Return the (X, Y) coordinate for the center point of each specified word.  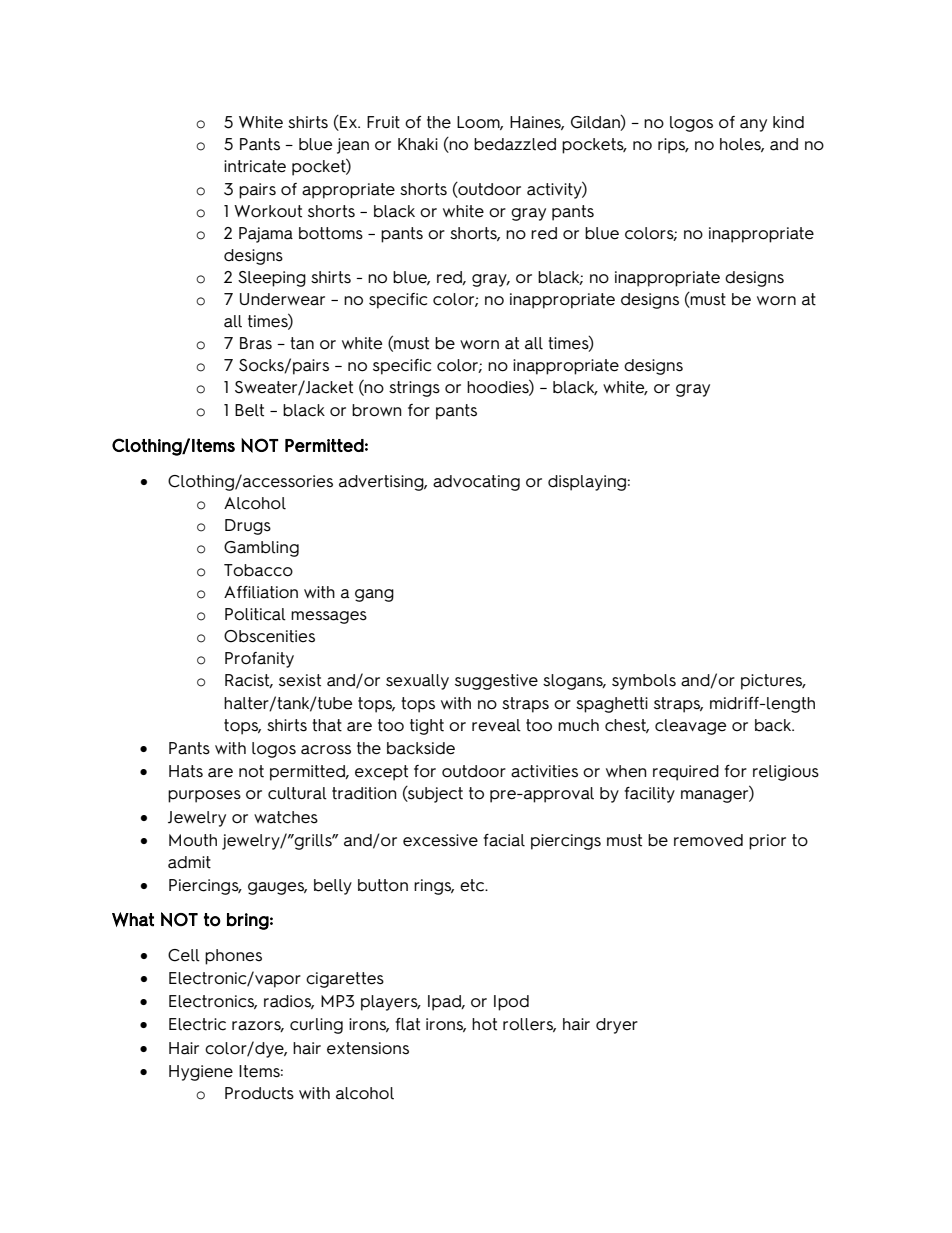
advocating (476, 483)
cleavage (690, 727)
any (753, 125)
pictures (773, 682)
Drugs (248, 527)
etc (473, 885)
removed (708, 840)
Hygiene (201, 1073)
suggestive (496, 682)
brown (377, 410)
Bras (256, 343)
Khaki (418, 144)
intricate (255, 166)
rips (673, 146)
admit (189, 862)
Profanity (259, 660)
